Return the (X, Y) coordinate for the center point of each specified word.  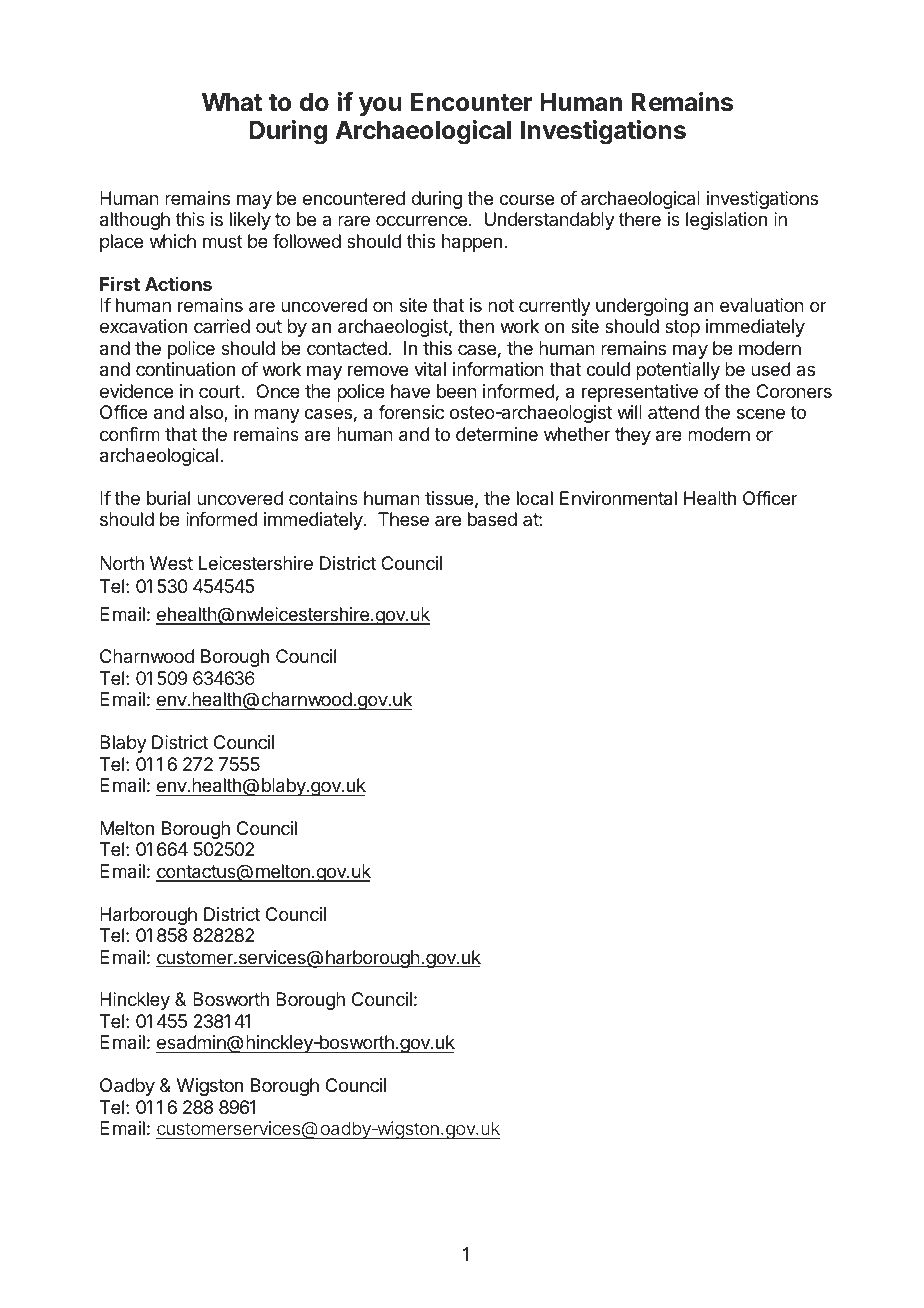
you (380, 106)
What (232, 102)
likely (250, 221)
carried (222, 326)
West (171, 563)
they (633, 436)
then (476, 326)
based (492, 519)
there (640, 219)
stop (682, 328)
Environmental (618, 498)
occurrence (423, 220)
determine (497, 434)
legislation (726, 221)
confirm (130, 434)
